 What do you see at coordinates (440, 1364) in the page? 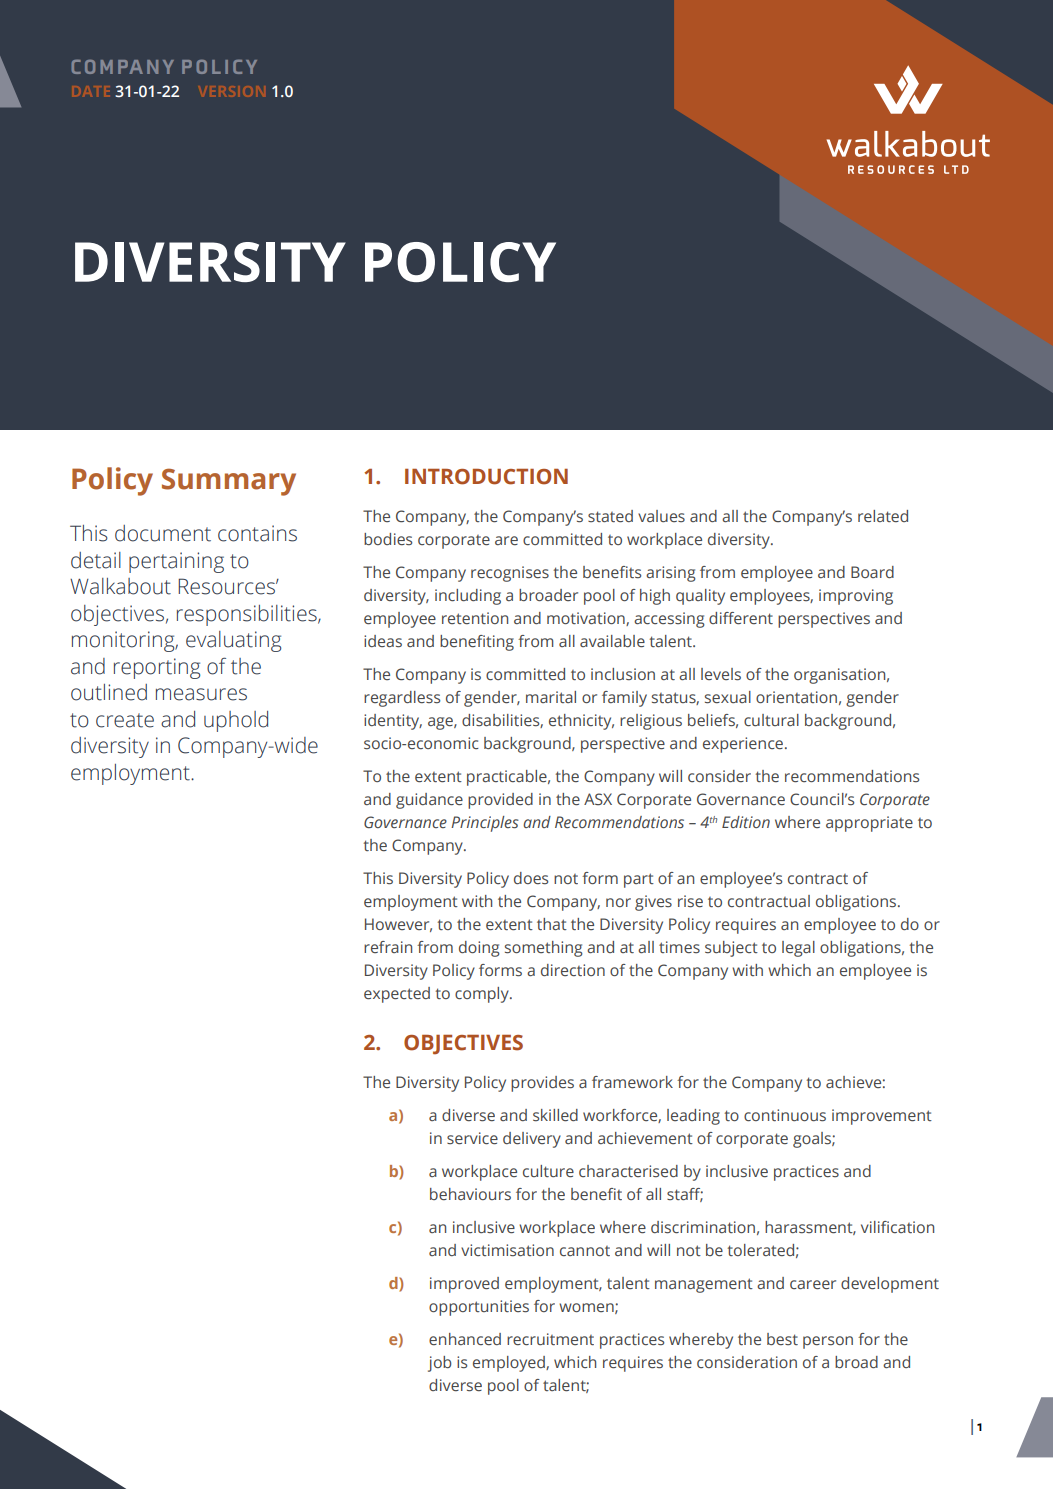
I see `job` at bounding box center [440, 1364].
